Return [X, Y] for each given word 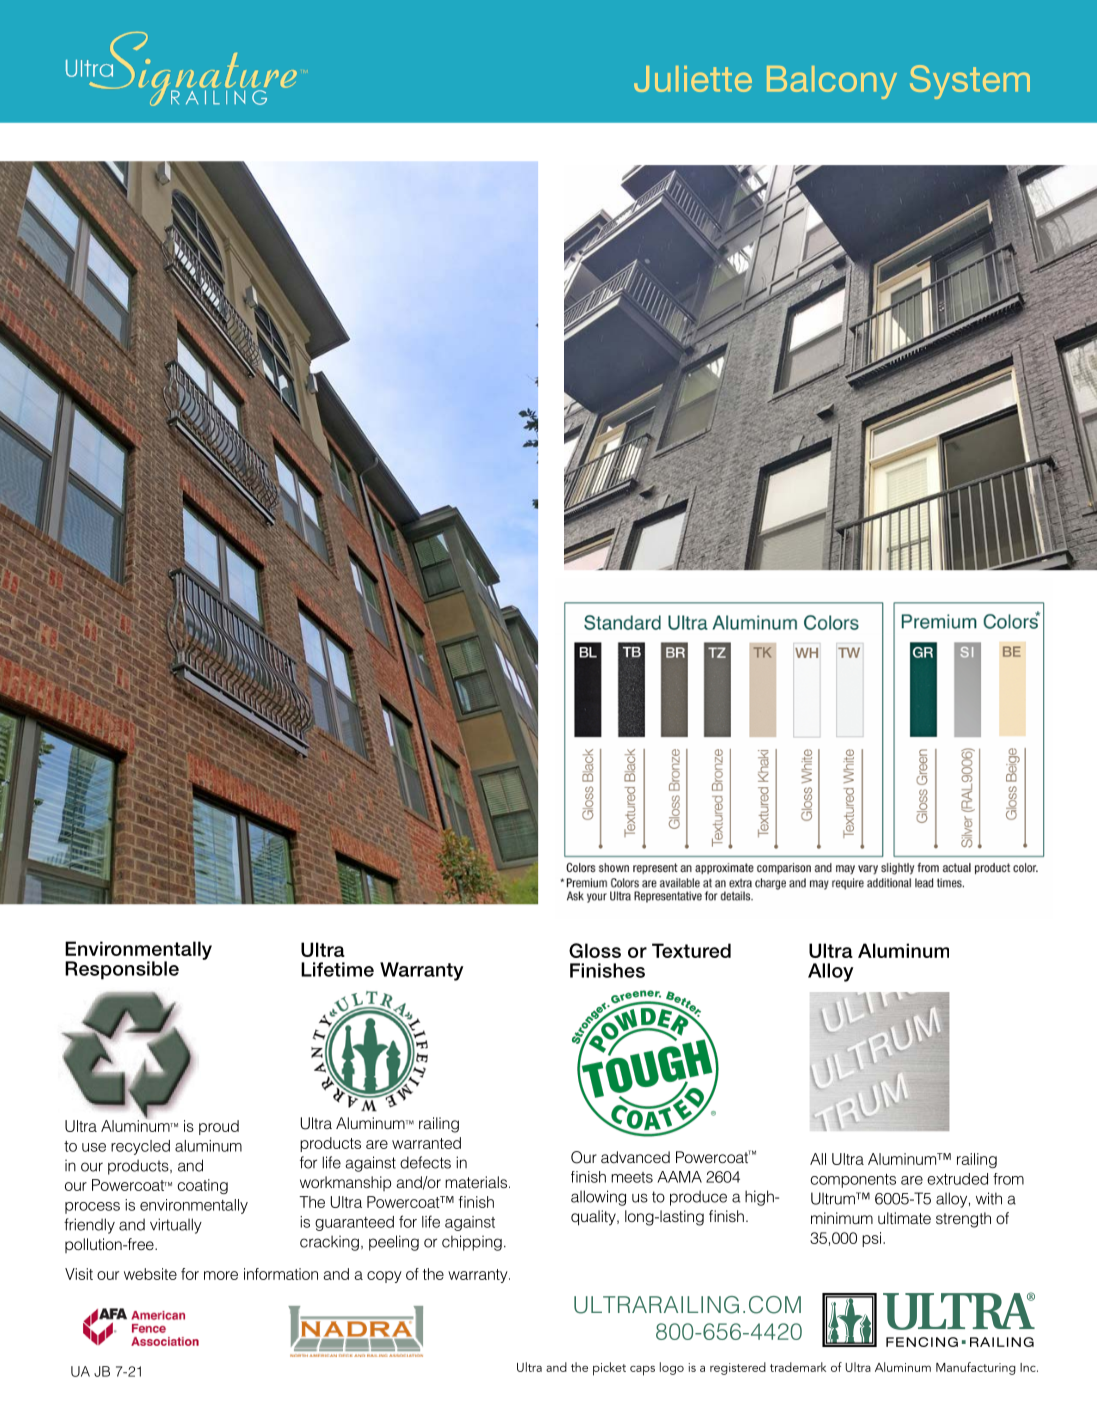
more [221, 1275]
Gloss [595, 950]
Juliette [693, 79]
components [853, 1181]
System [970, 82]
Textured [691, 950]
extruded [957, 1179]
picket [609, 1369]
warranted [426, 1143]
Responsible [122, 970]
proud [219, 1127]
